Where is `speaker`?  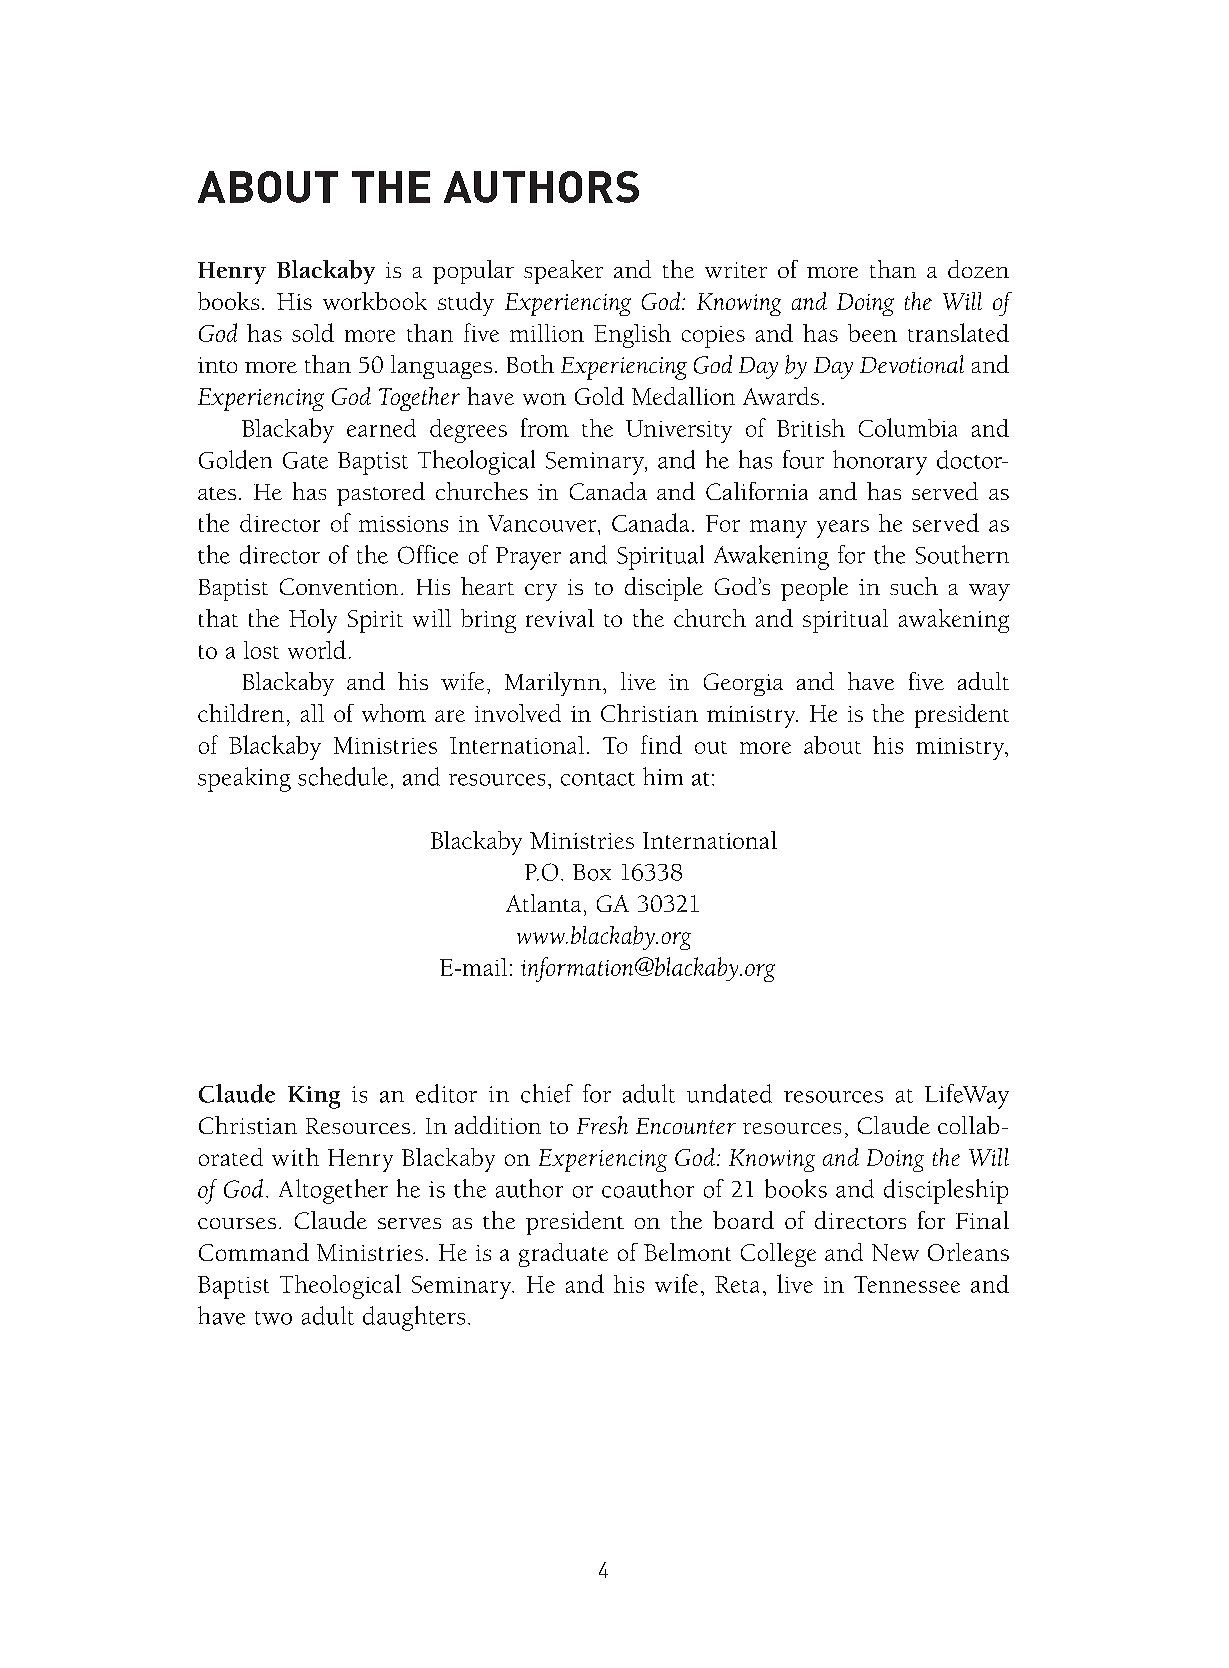 speaker is located at coordinates (563, 272).
